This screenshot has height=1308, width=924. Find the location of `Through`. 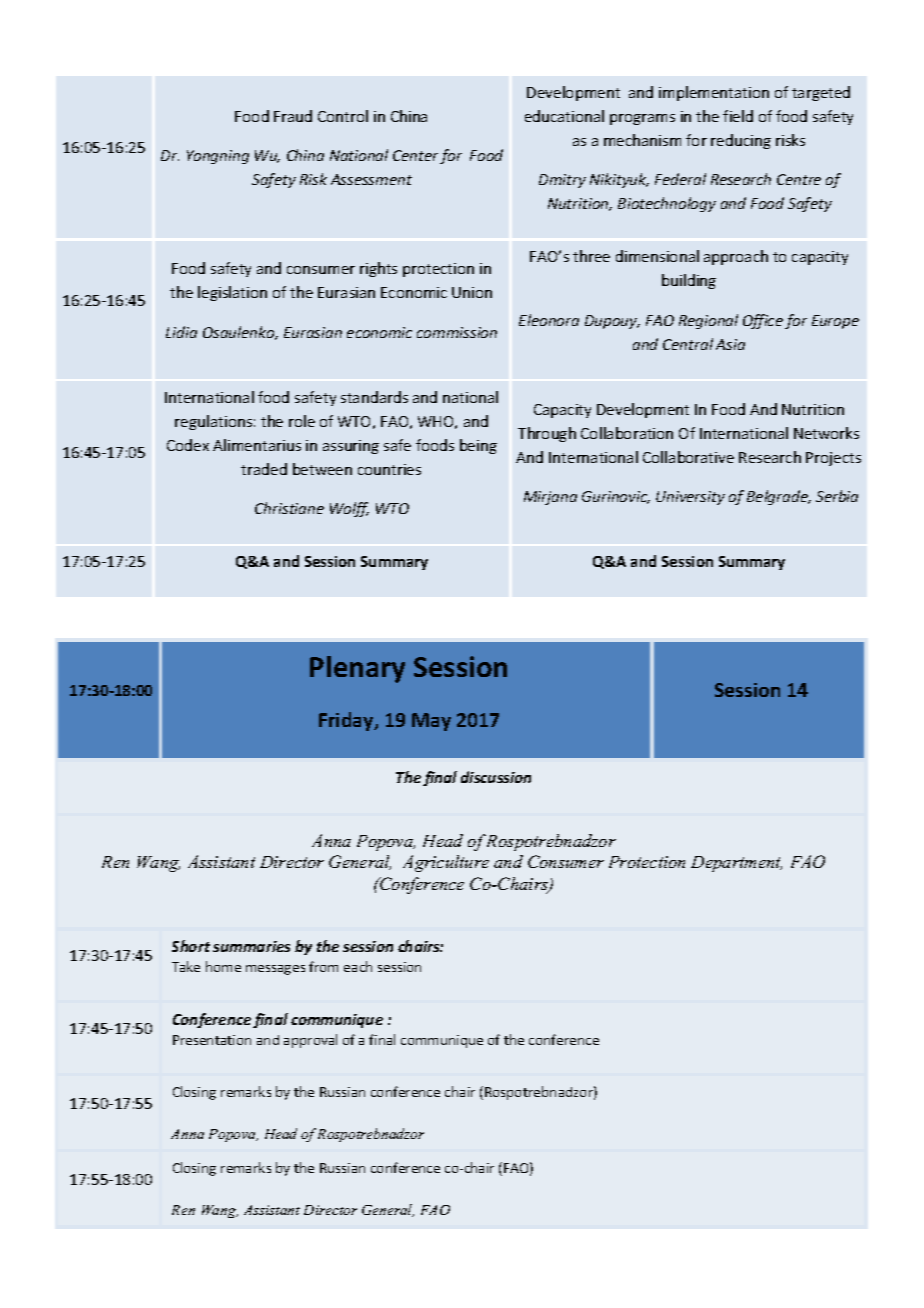

Through is located at coordinates (547, 434).
